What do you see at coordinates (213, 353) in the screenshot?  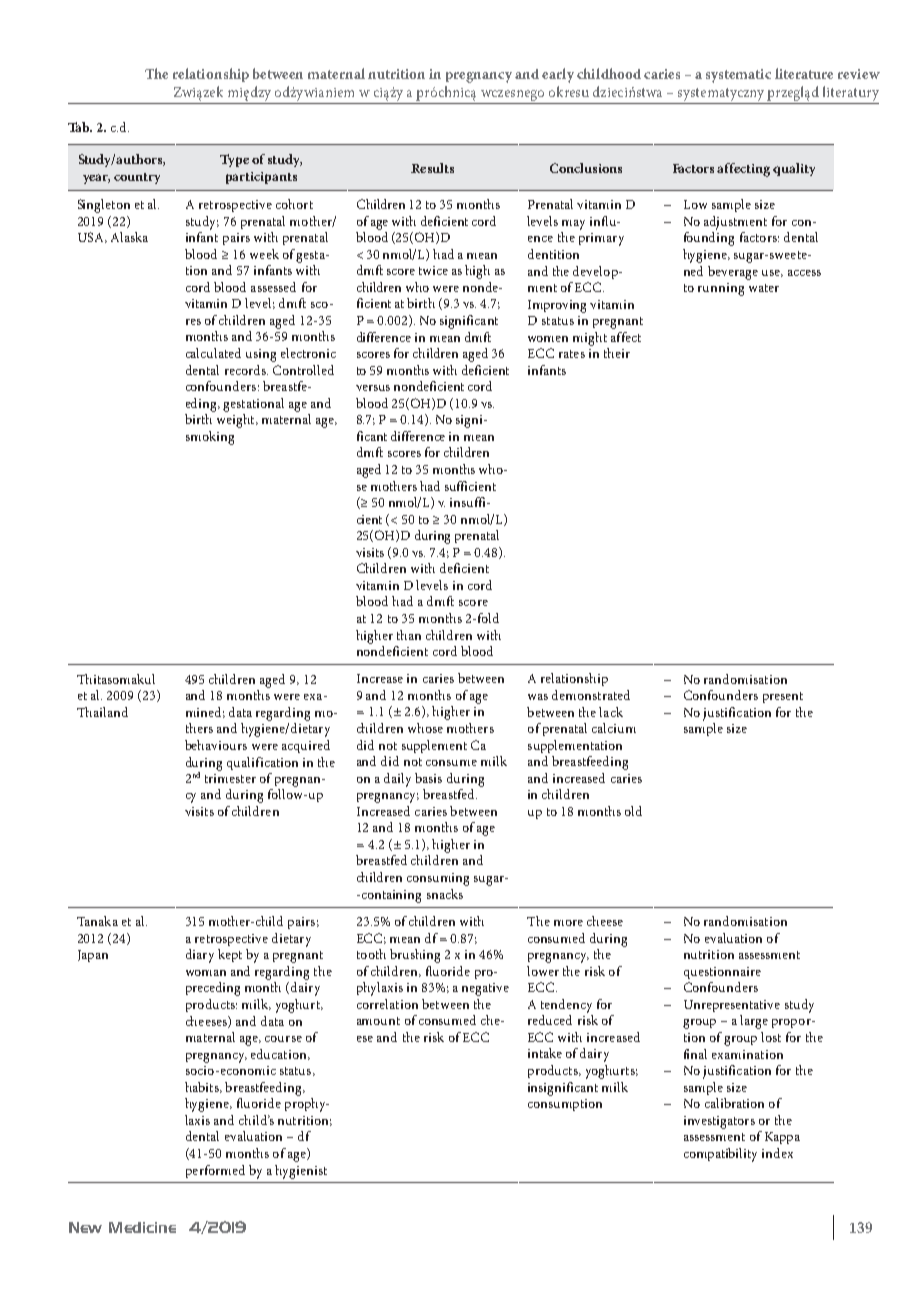 I see `calculated` at bounding box center [213, 353].
